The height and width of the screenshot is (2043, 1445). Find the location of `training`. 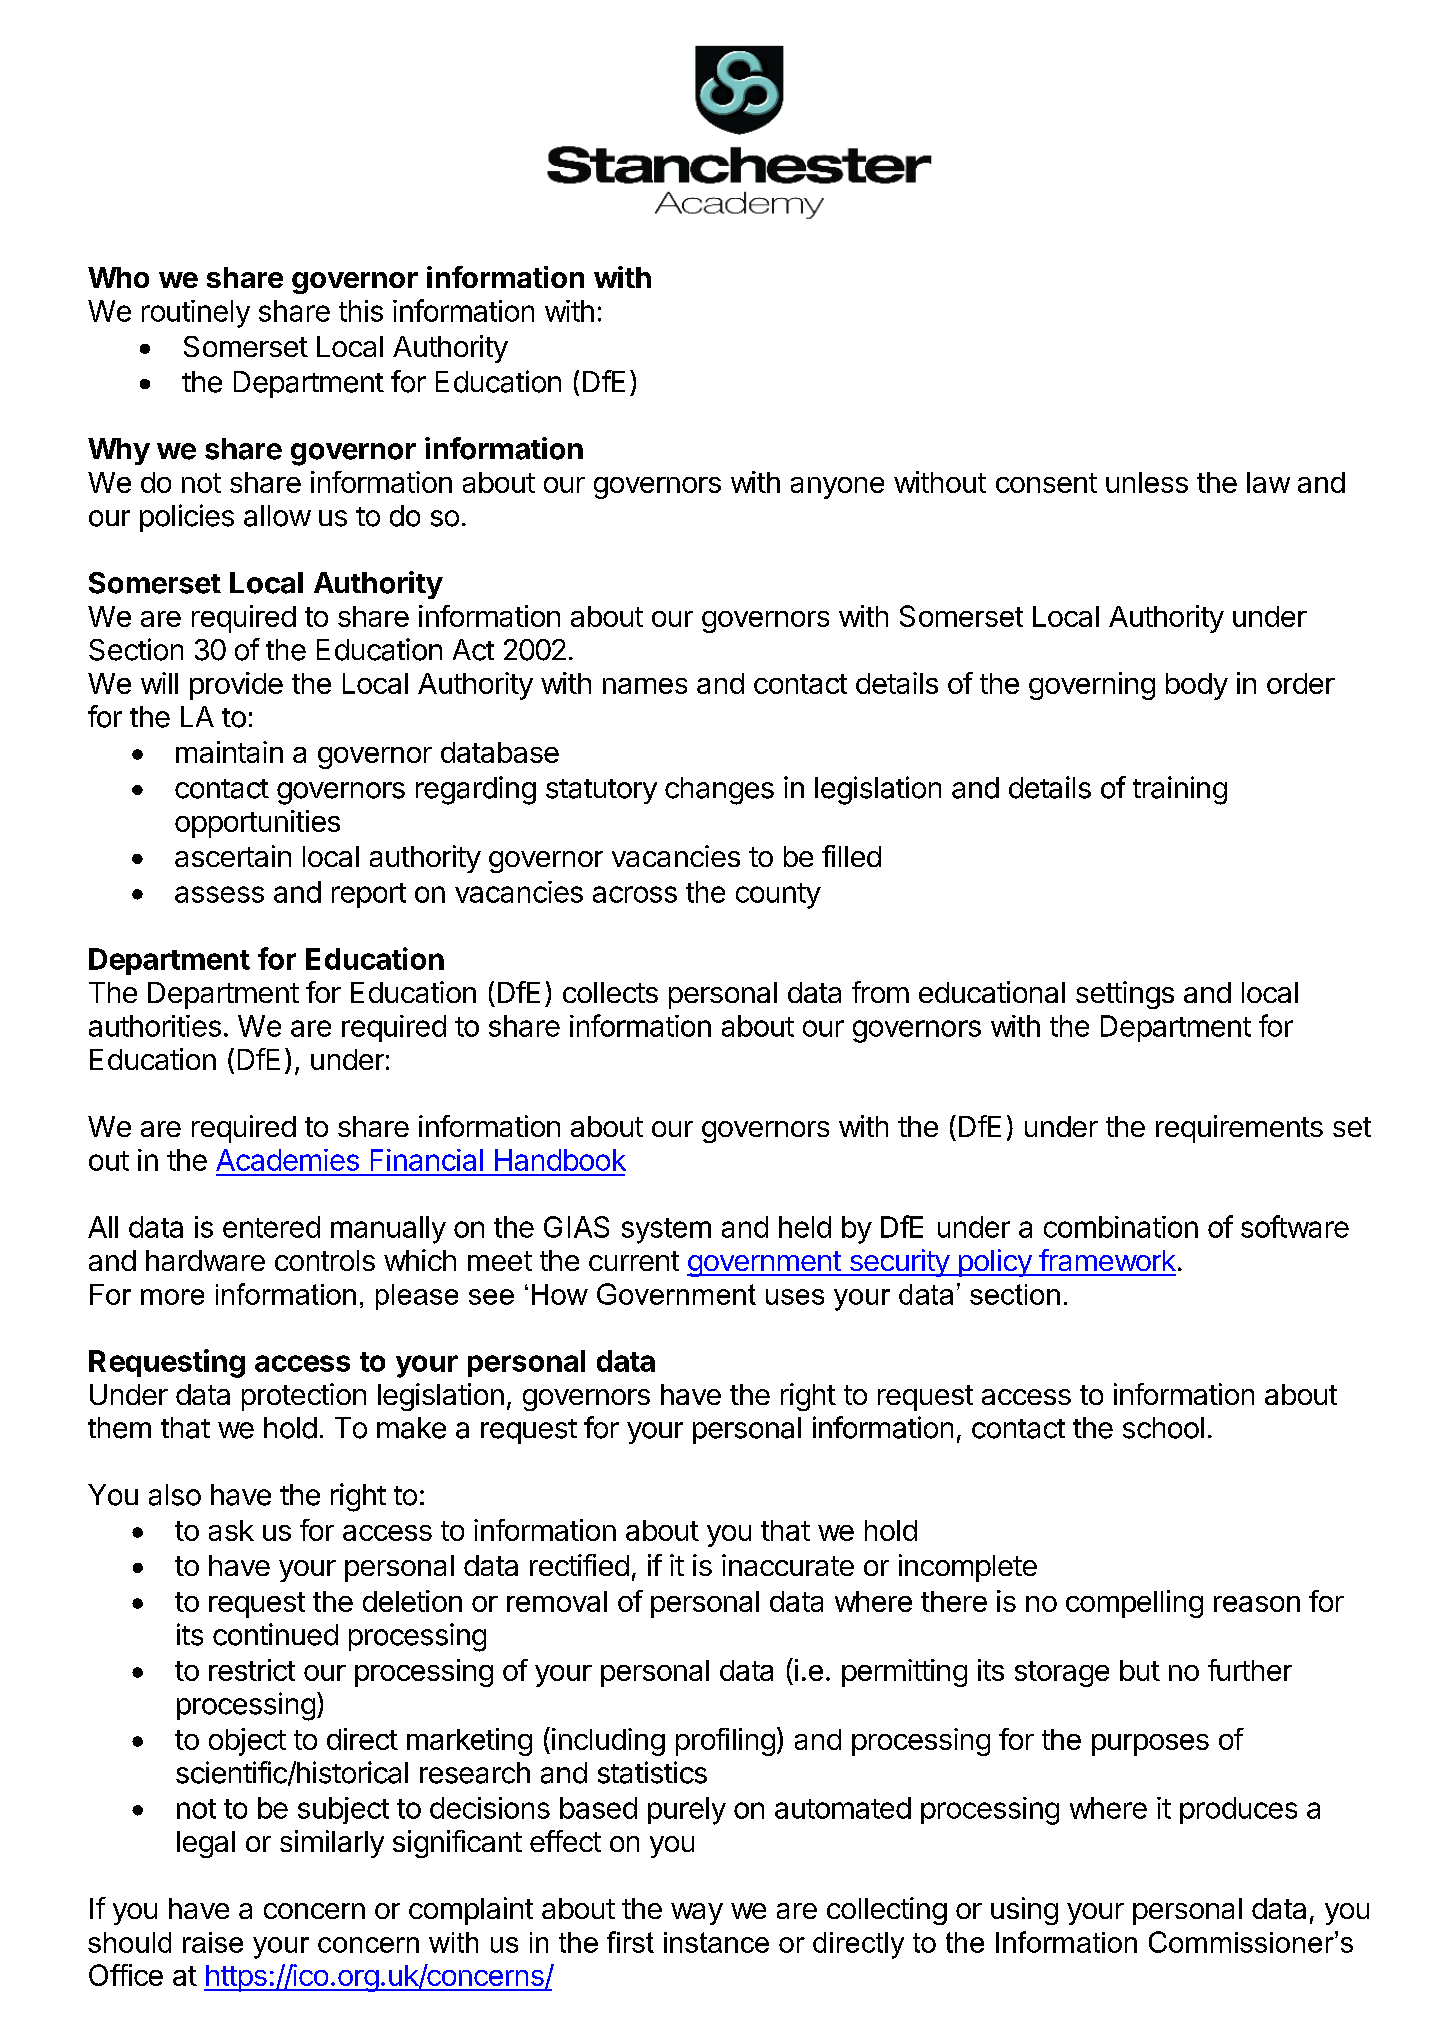

training is located at coordinates (1180, 790).
